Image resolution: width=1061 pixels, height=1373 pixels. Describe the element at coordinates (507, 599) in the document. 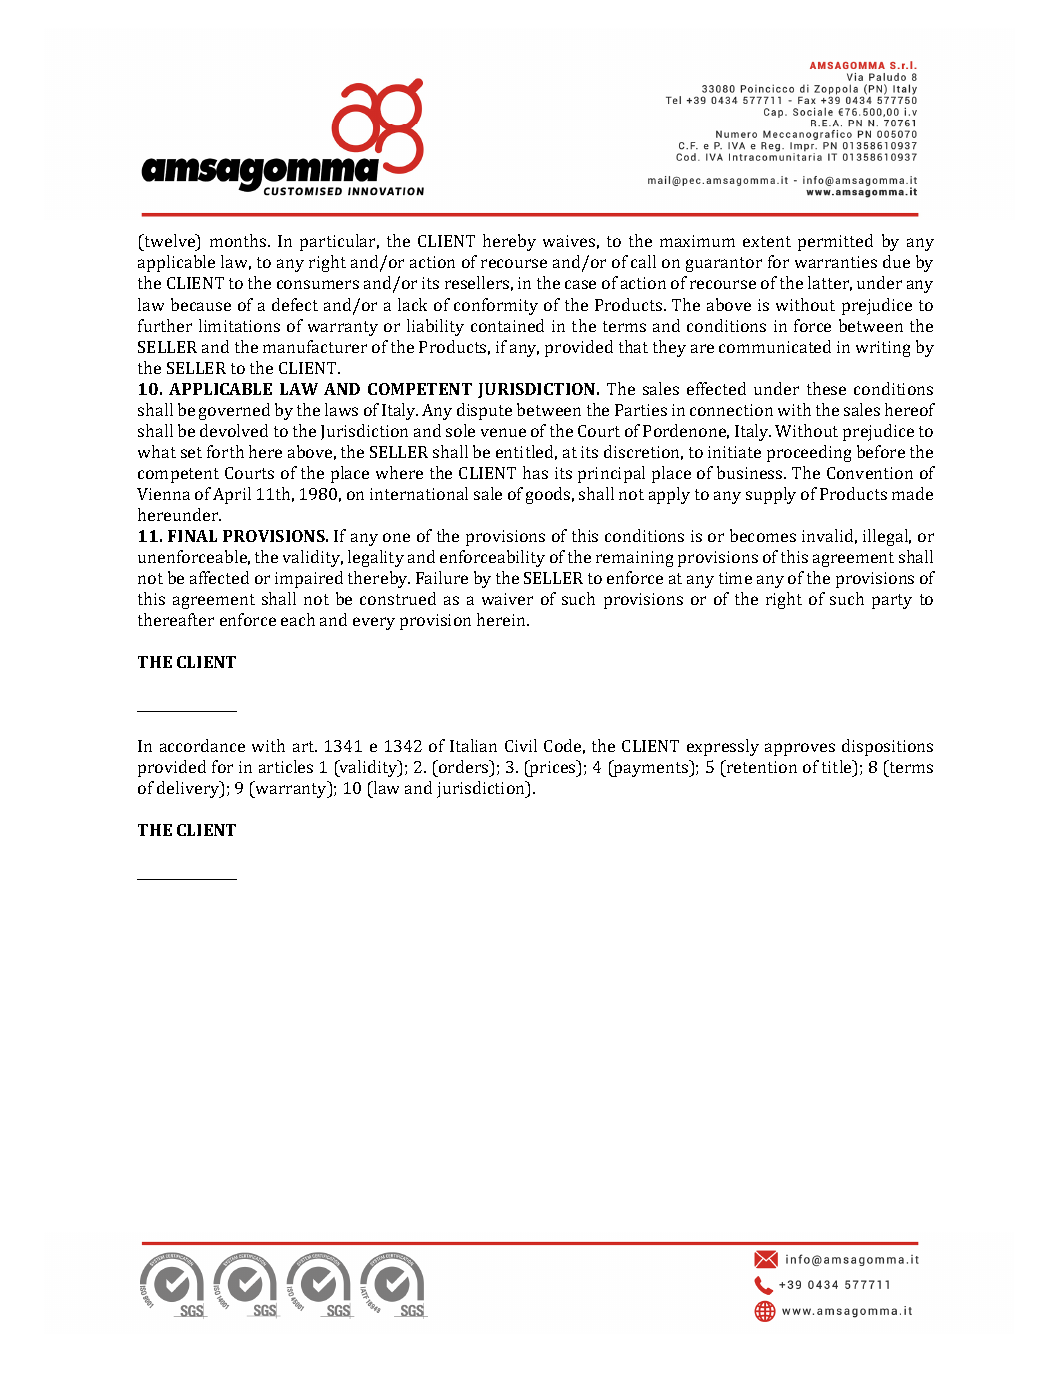

I see `waiver` at that location.
